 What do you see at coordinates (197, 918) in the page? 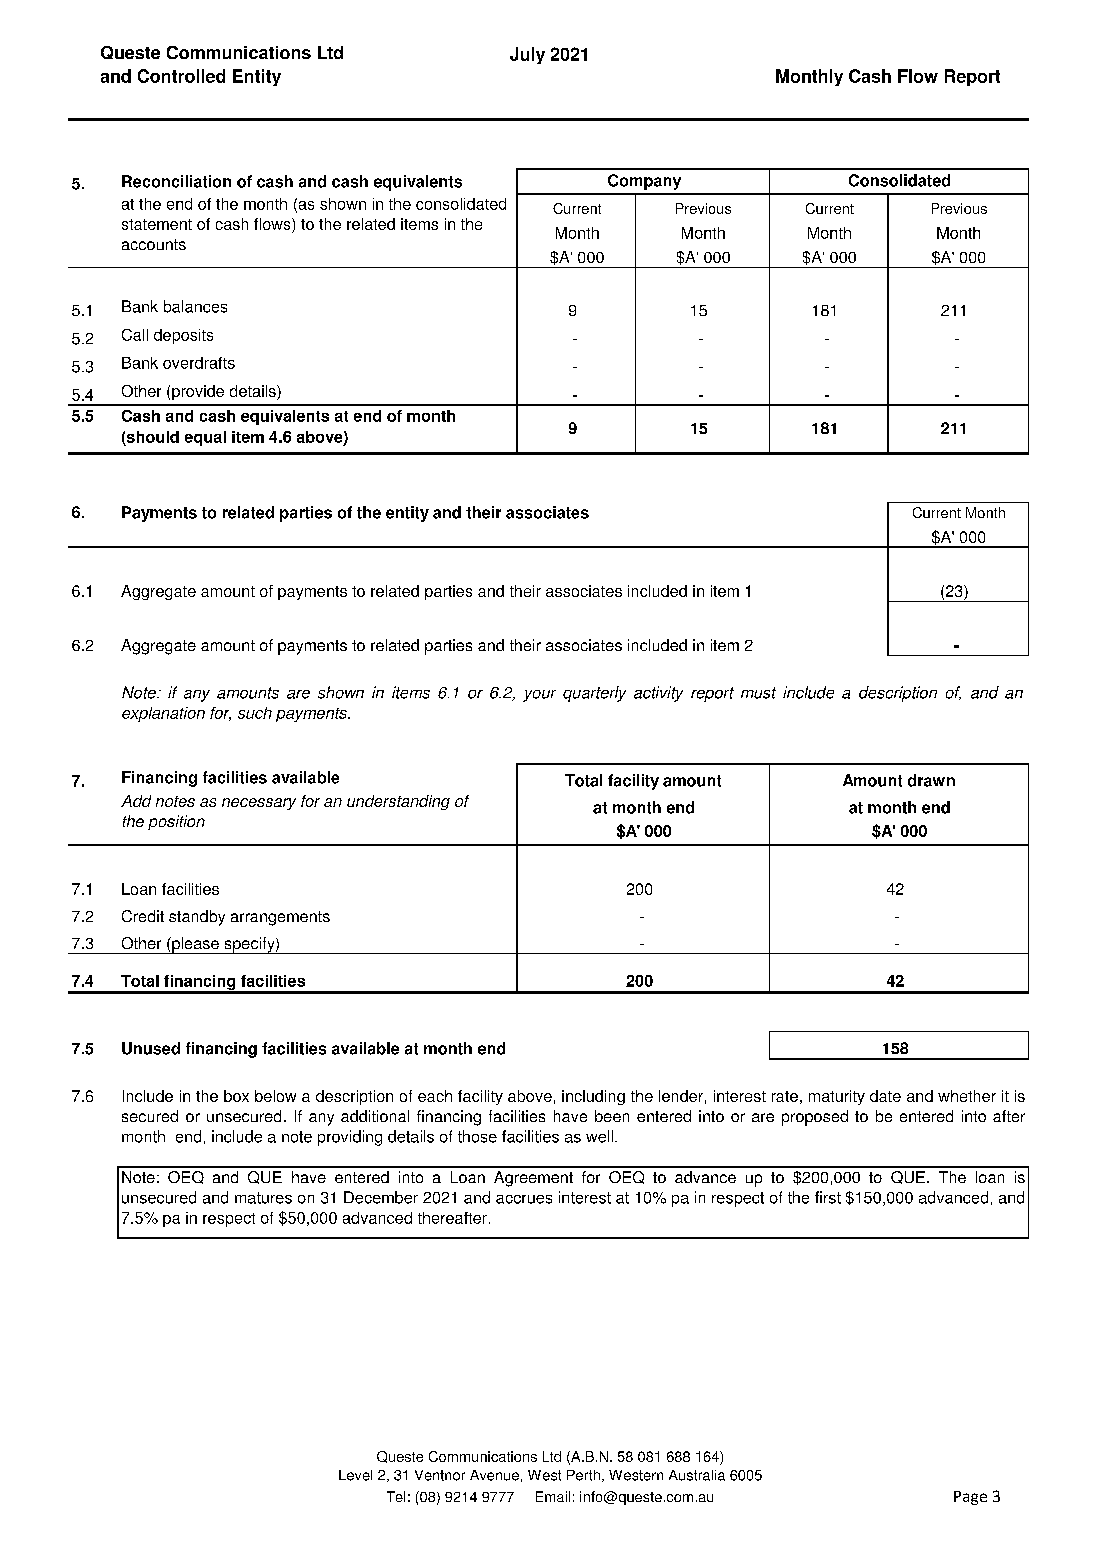
I see `standby` at bounding box center [197, 918].
